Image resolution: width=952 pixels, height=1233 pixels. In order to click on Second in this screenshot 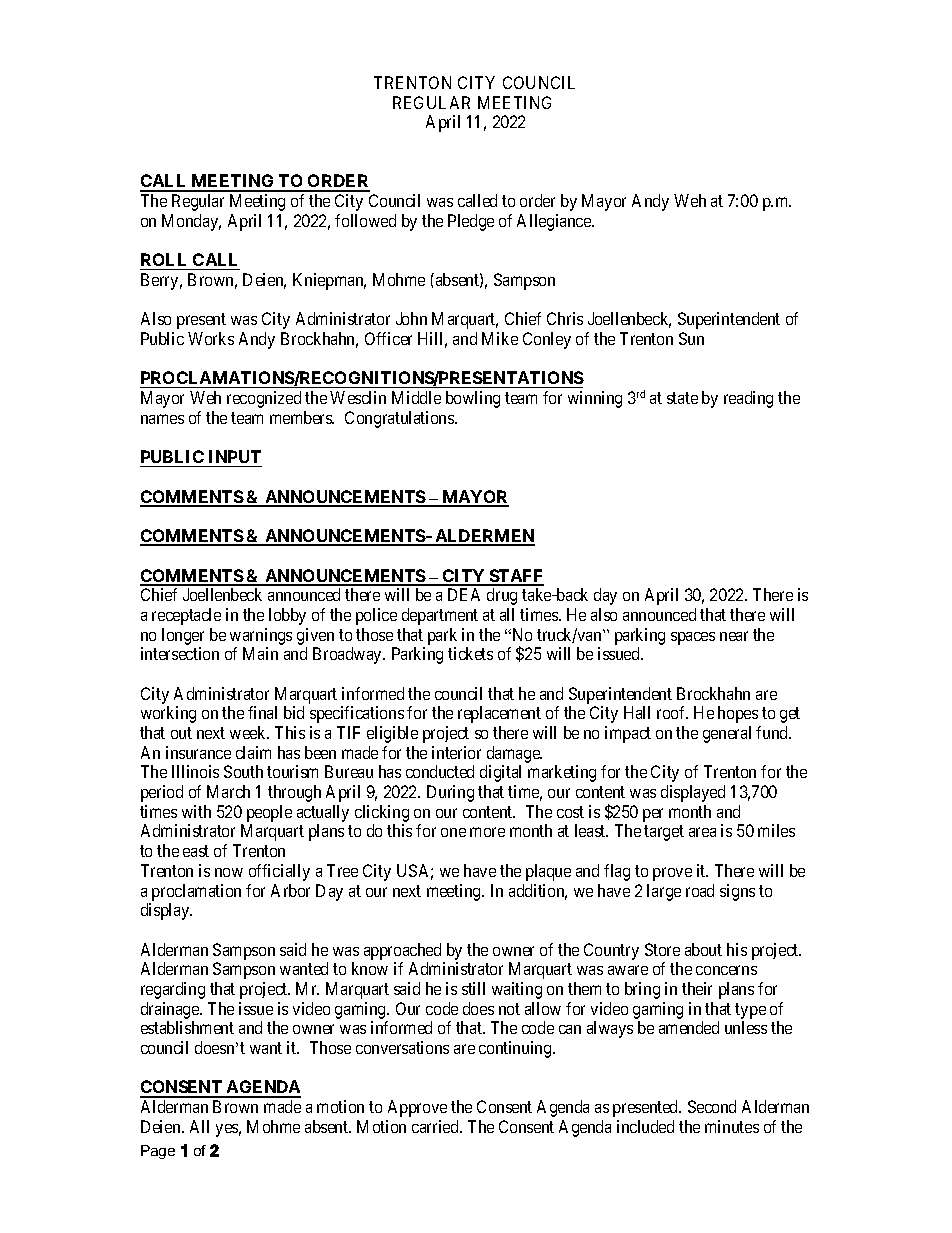, I will do `click(712, 1106)`.
